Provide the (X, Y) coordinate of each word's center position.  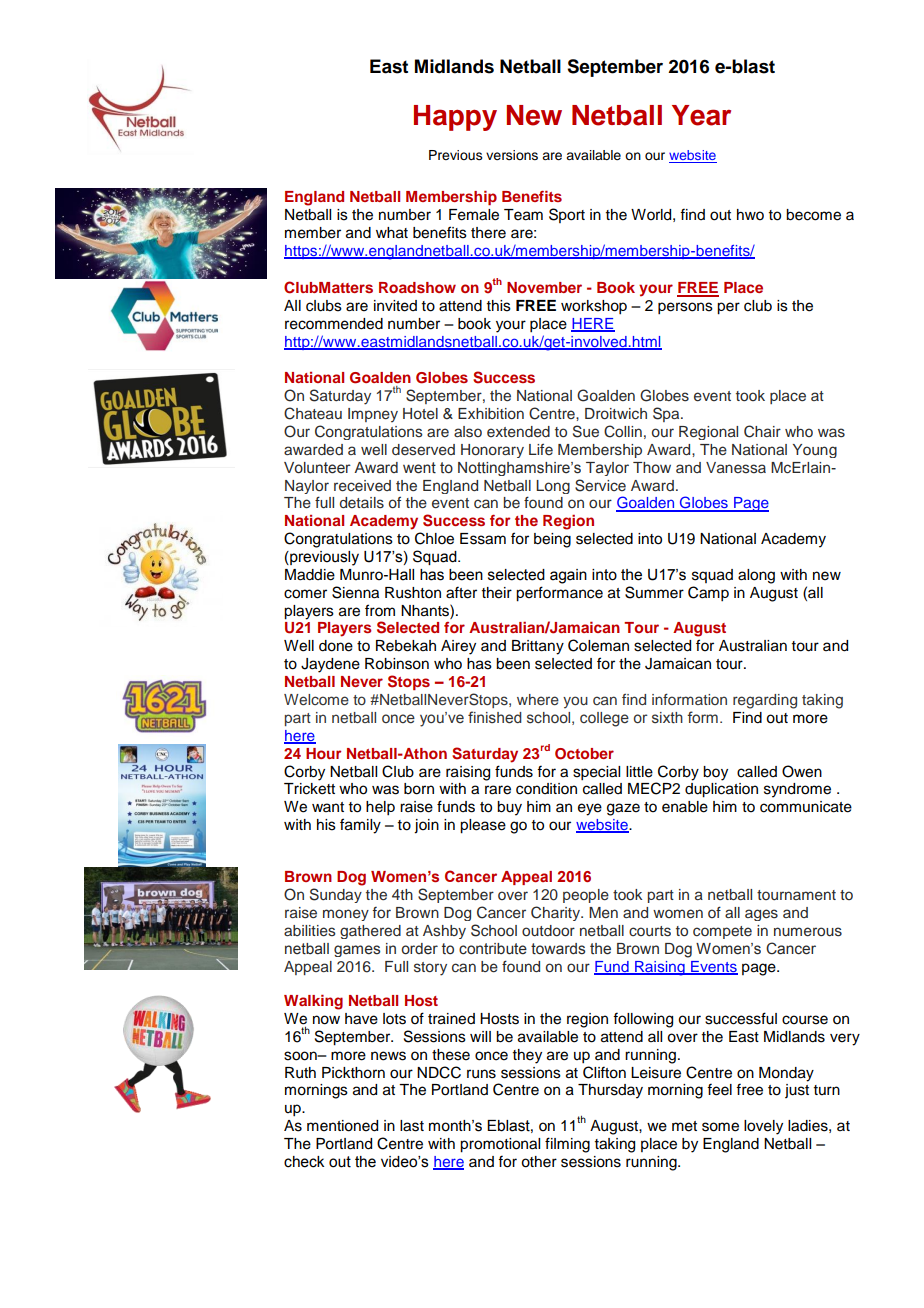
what (392, 233)
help (380, 808)
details (362, 503)
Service (600, 485)
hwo (750, 215)
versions (512, 155)
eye (590, 809)
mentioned (342, 1126)
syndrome (797, 790)
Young (815, 451)
